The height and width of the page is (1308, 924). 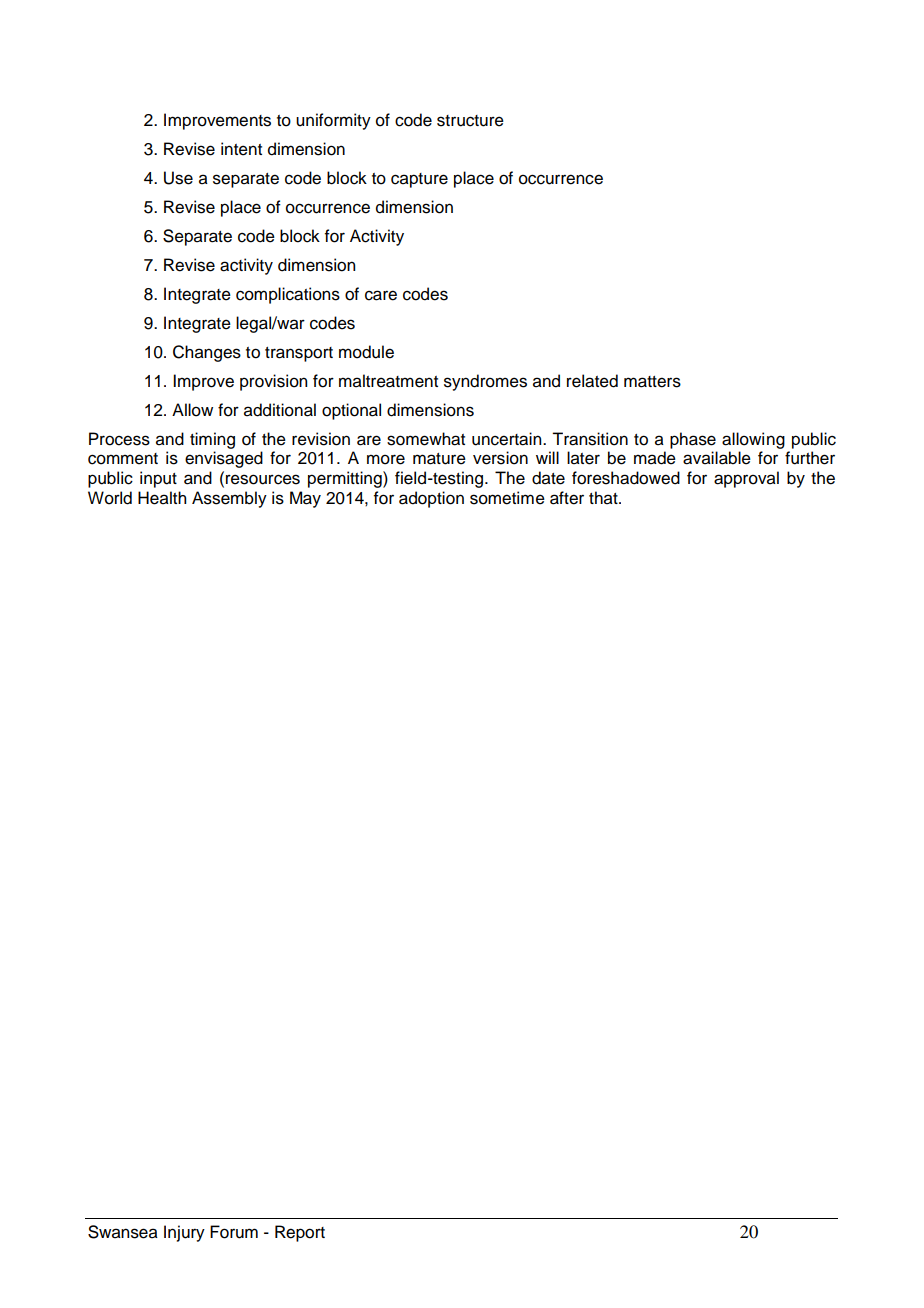 What do you see at coordinates (431, 499) in the page?
I see `adoption` at bounding box center [431, 499].
